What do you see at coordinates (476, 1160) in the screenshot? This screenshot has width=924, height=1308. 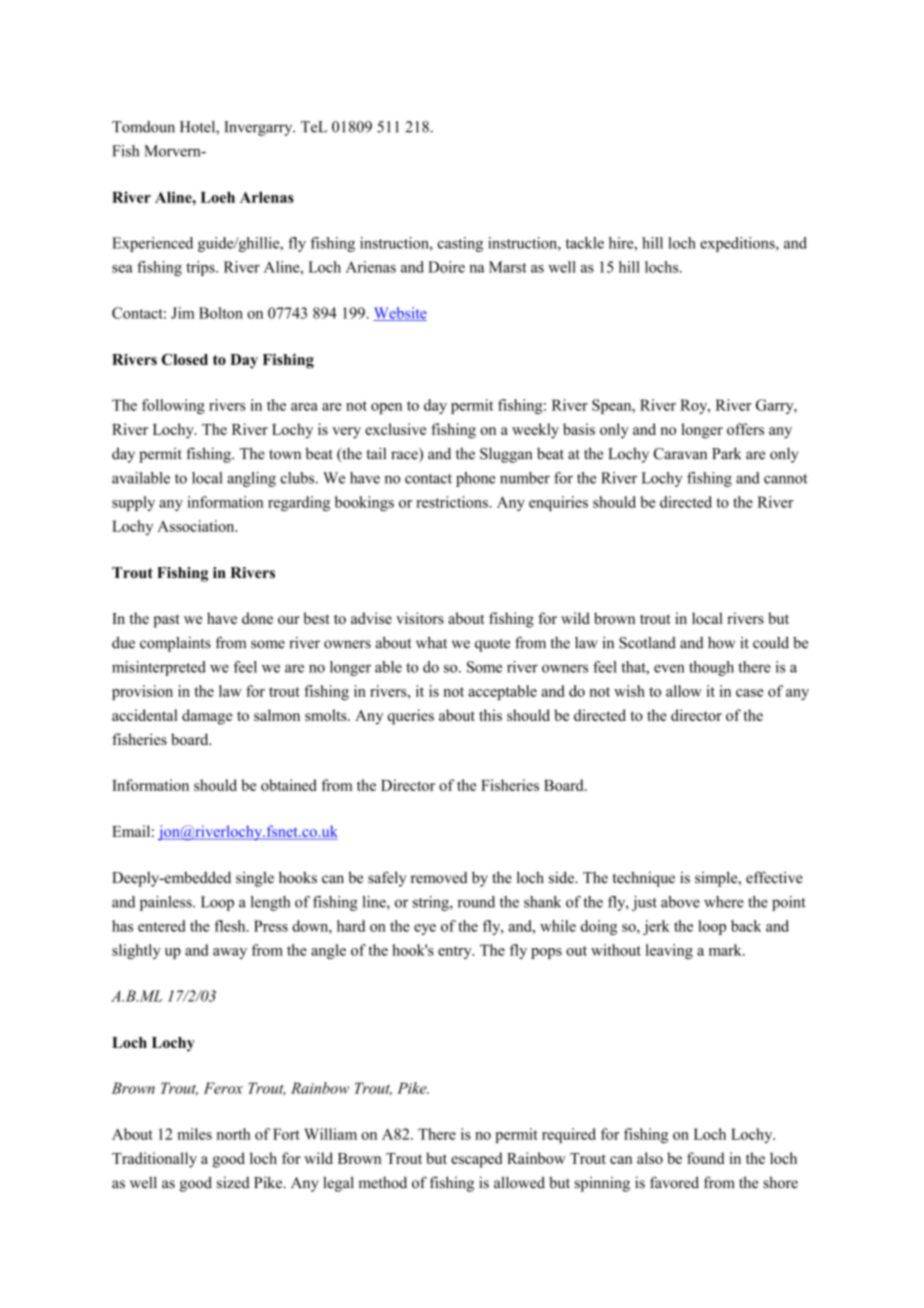 I see `escaped` at bounding box center [476, 1160].
